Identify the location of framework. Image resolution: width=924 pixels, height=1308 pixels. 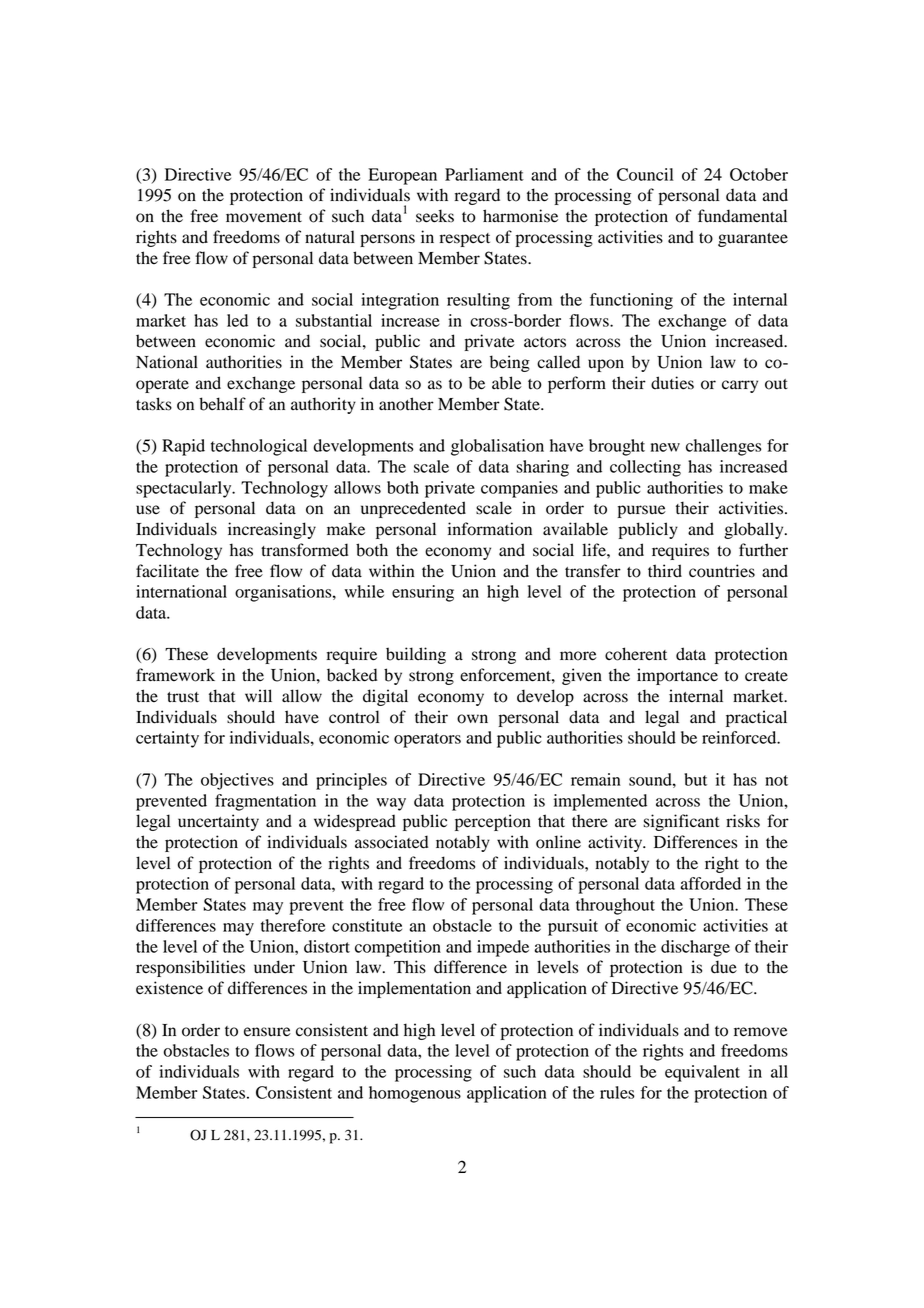
(175, 675).
